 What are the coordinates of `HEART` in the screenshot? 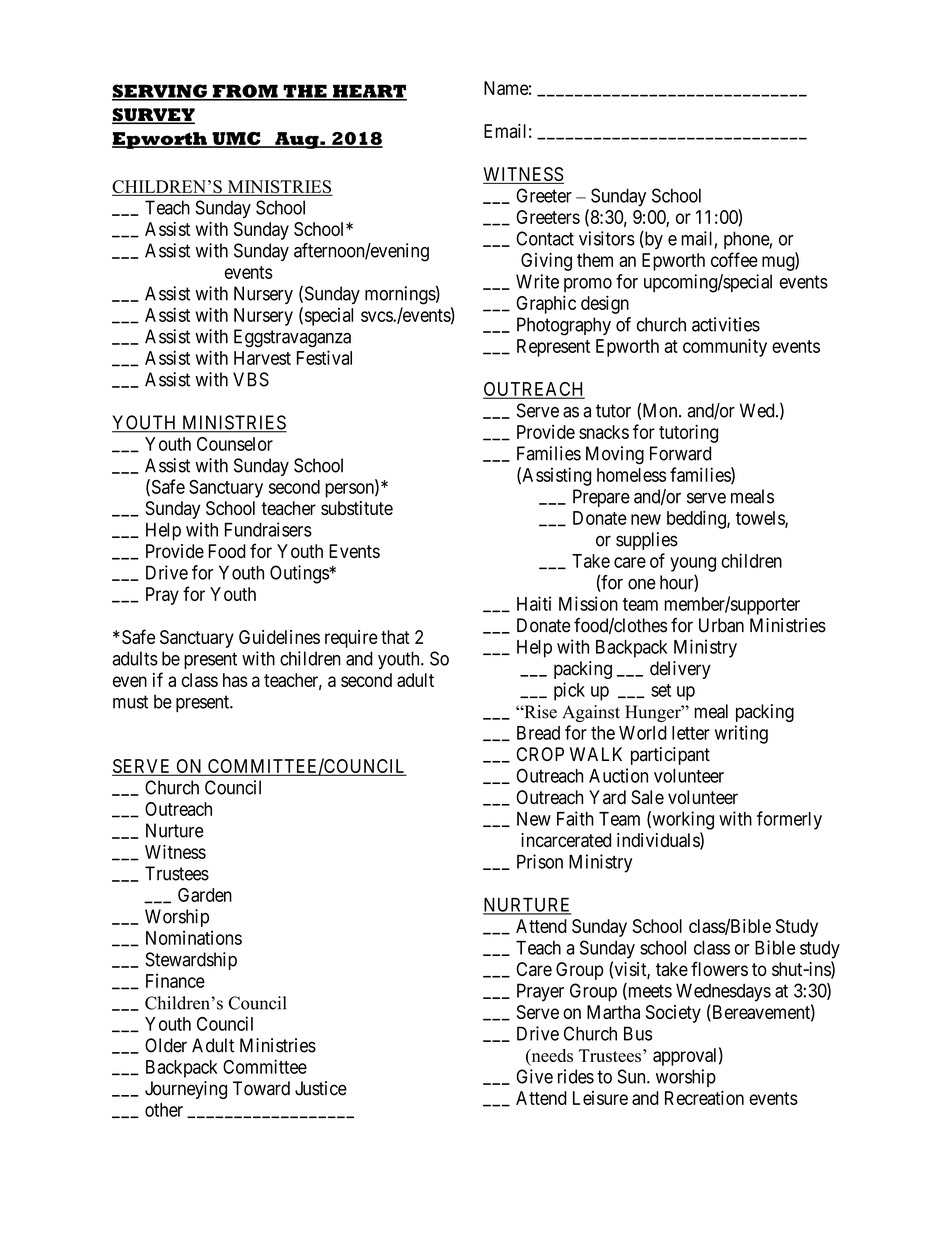 It's located at (369, 92).
